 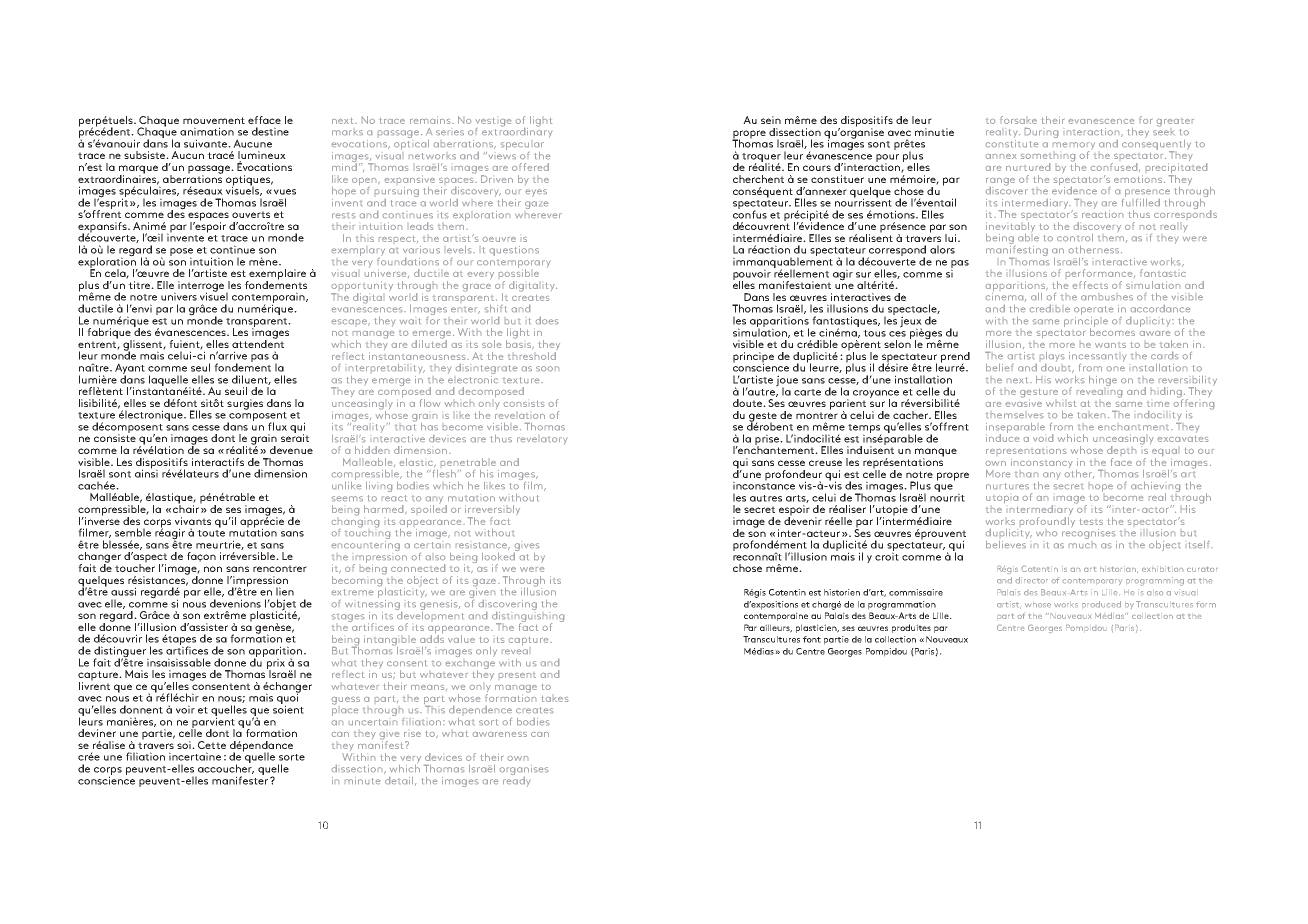 What do you see at coordinates (516, 780) in the screenshot?
I see `ready` at bounding box center [516, 780].
